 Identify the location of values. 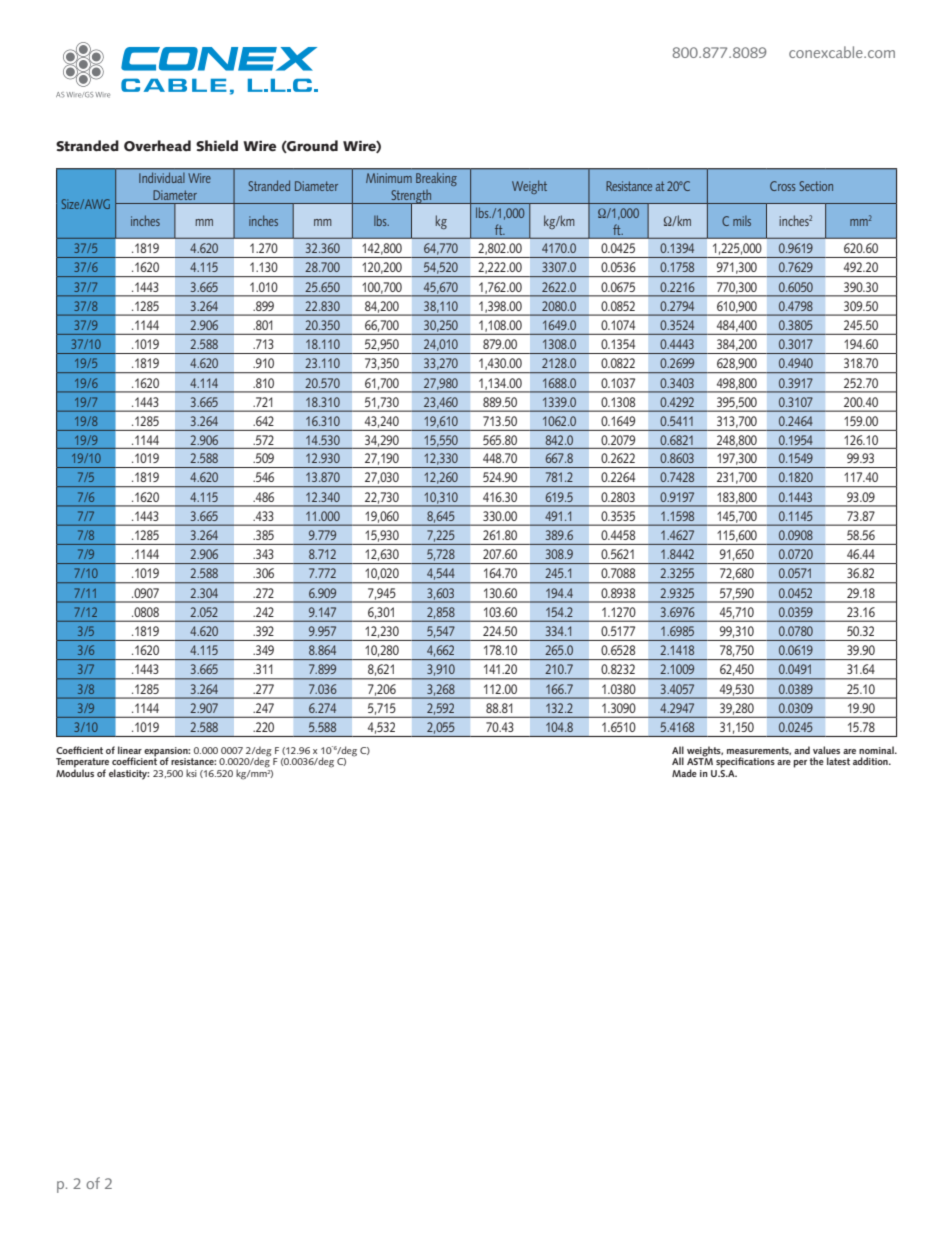
(826, 750).
